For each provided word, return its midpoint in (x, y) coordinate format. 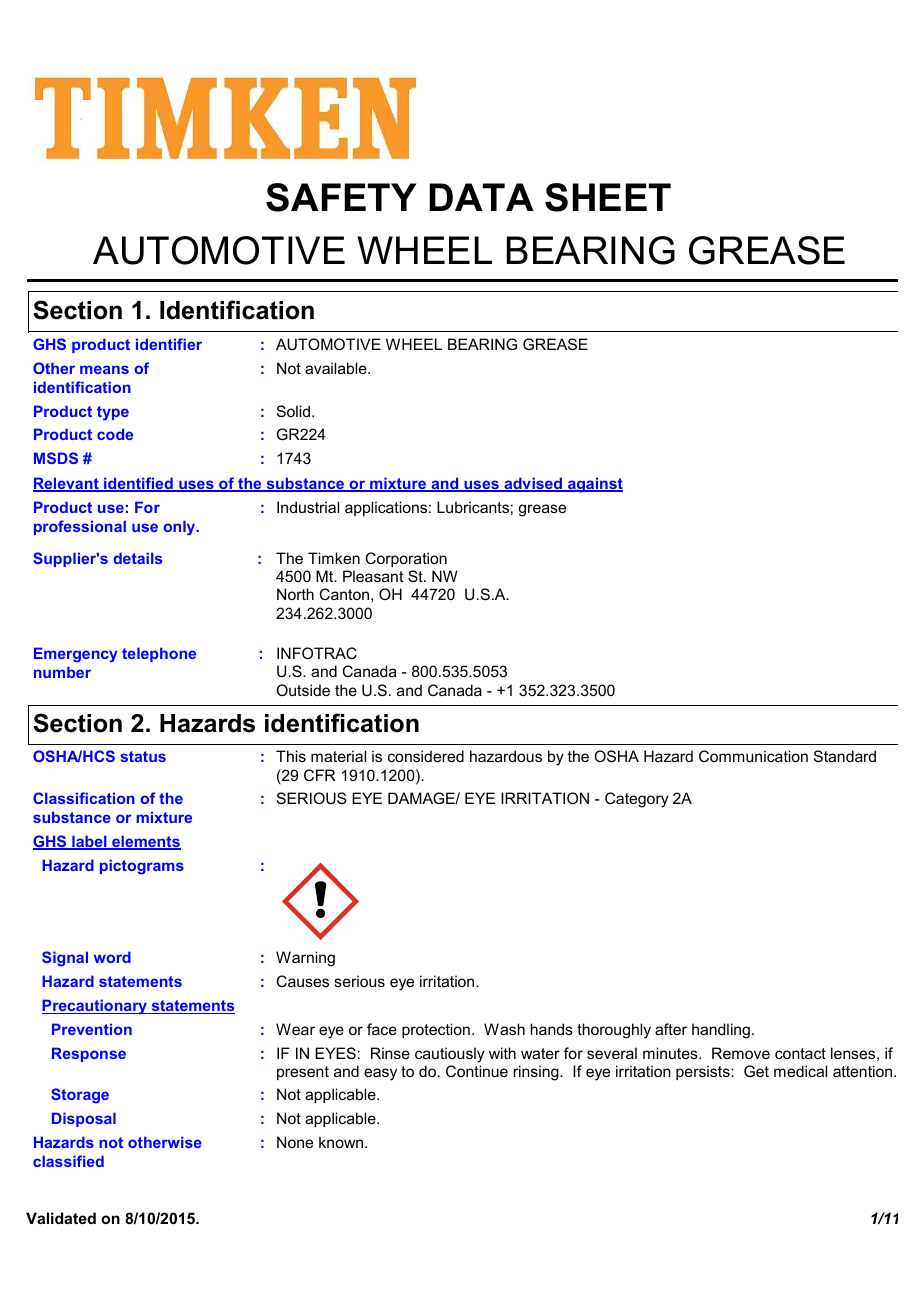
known (341, 1142)
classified (68, 1161)
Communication (753, 756)
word (112, 957)
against (594, 485)
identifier (169, 344)
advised (533, 484)
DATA (481, 197)
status (143, 756)
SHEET (608, 197)
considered (426, 756)
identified (138, 484)
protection (436, 1030)
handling (721, 1031)
